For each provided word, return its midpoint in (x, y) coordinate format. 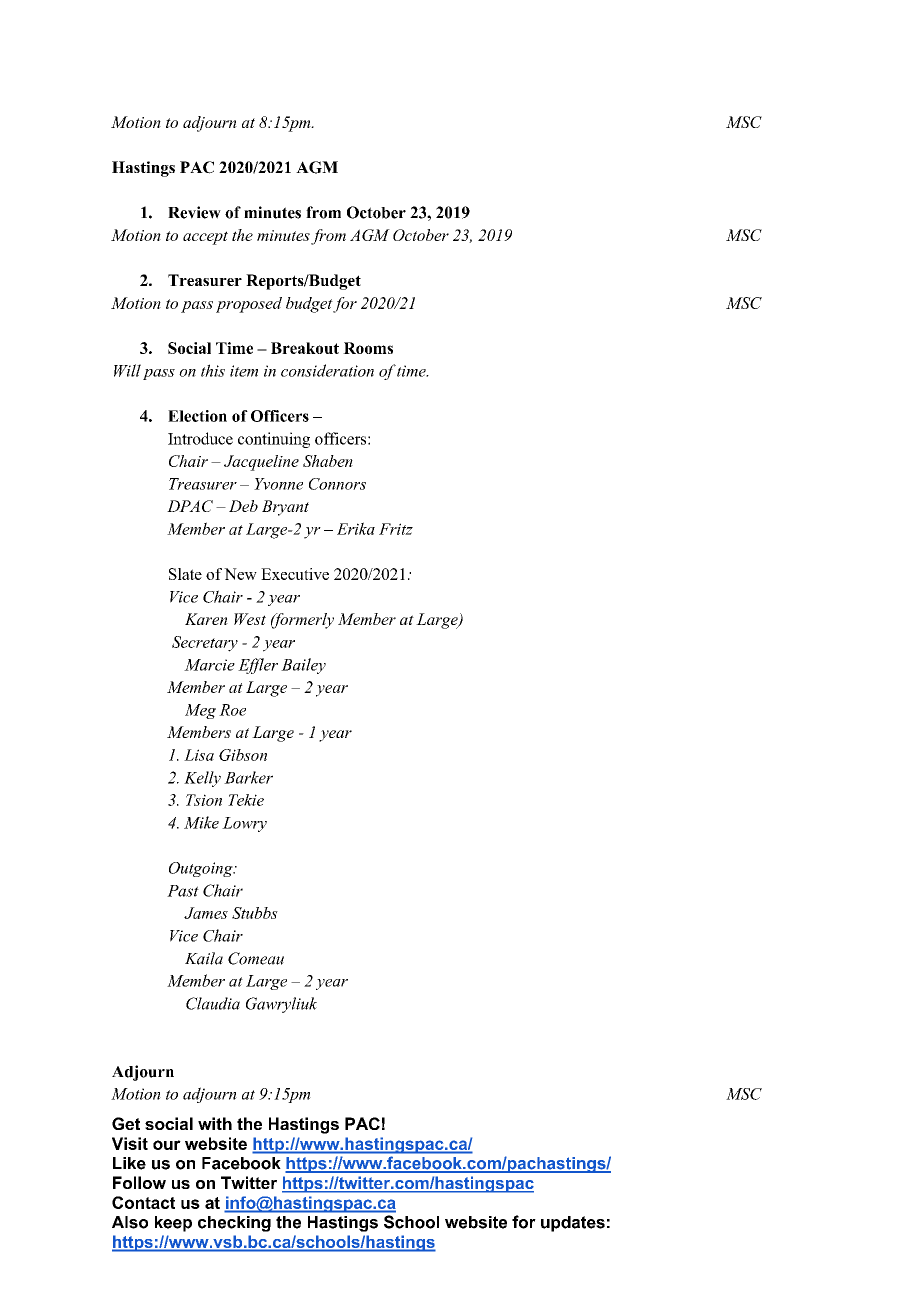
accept (205, 238)
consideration (327, 370)
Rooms (368, 348)
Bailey (303, 666)
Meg (200, 711)
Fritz (396, 529)
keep (173, 1224)
